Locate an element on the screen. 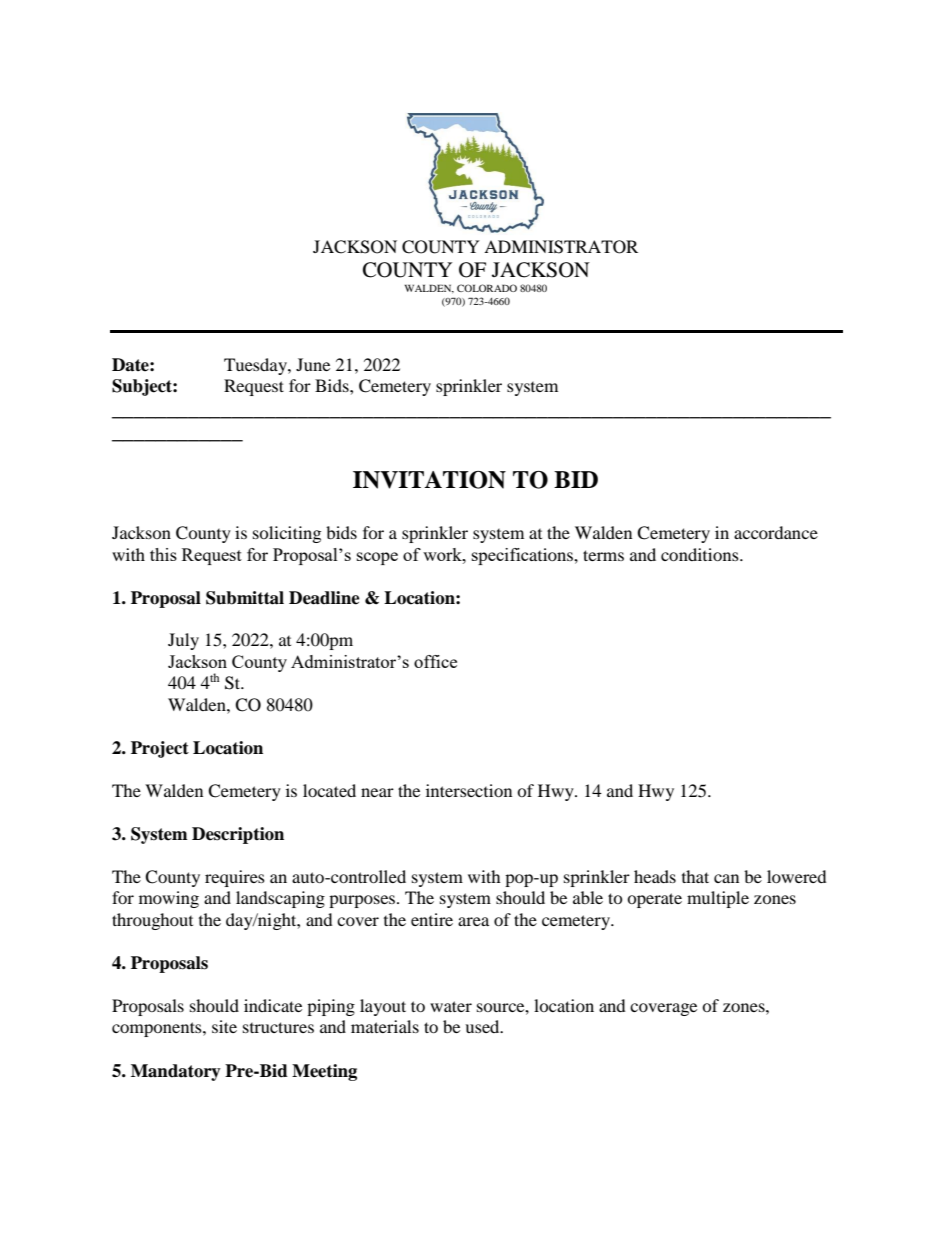  Tuesday is located at coordinates (256, 366).
